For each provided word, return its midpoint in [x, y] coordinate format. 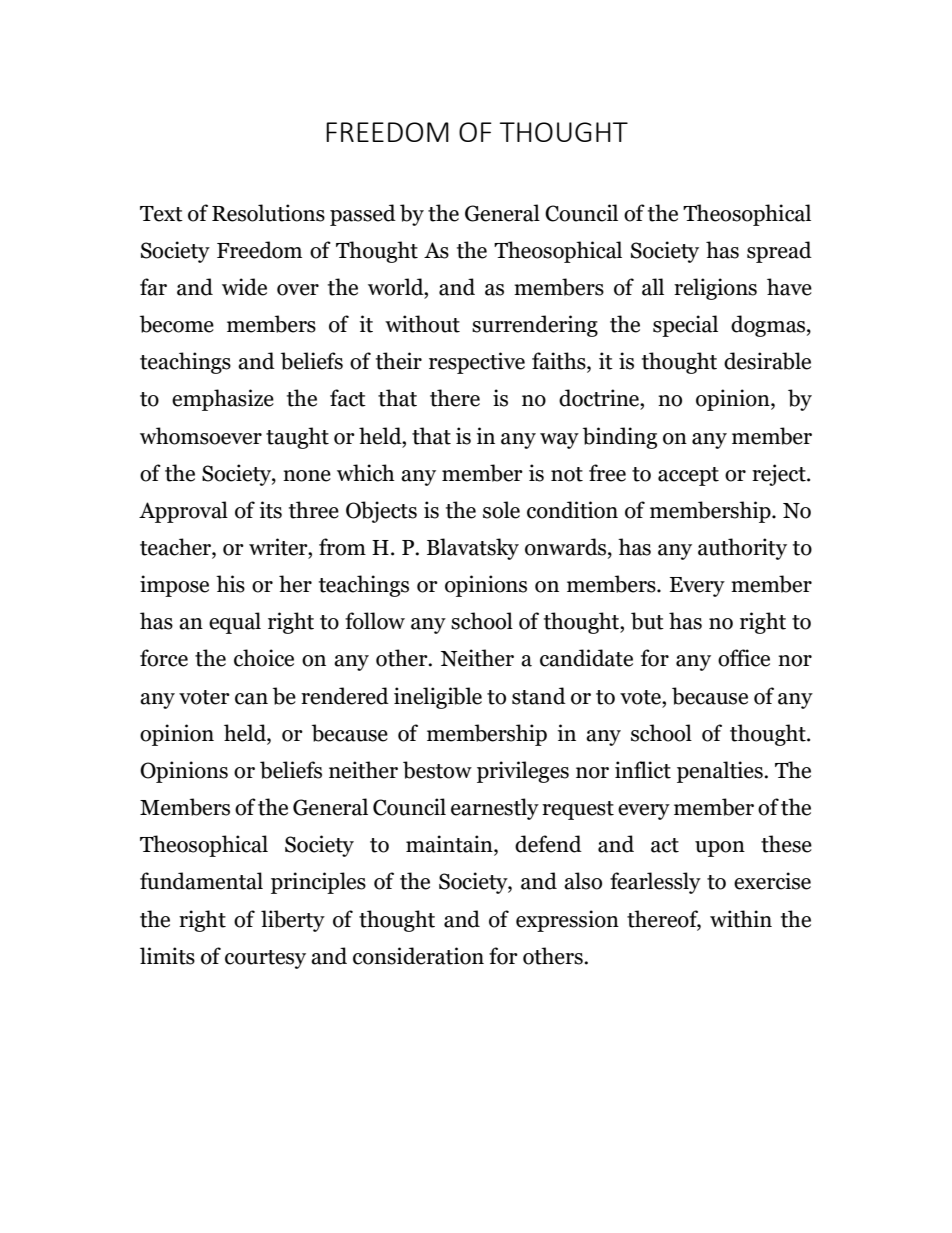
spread [779, 252]
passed [363, 215]
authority [742, 549]
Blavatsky [473, 549]
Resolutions [268, 213]
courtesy [265, 959]
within [741, 919]
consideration [418, 956]
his [230, 584]
